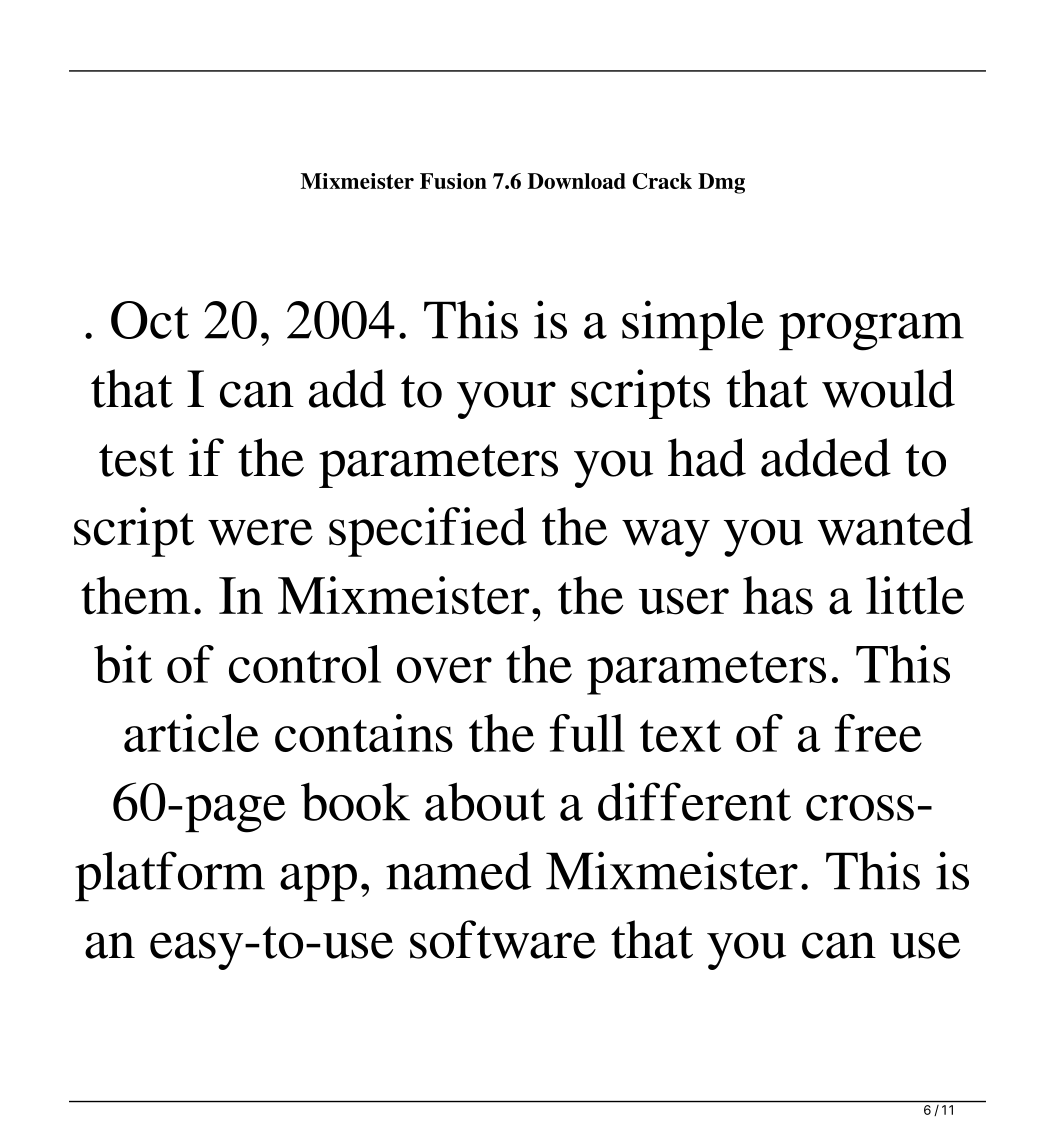 This document has height=1148, width=1055. What do you see at coordinates (778, 595) in the document?
I see `has` at bounding box center [778, 595].
